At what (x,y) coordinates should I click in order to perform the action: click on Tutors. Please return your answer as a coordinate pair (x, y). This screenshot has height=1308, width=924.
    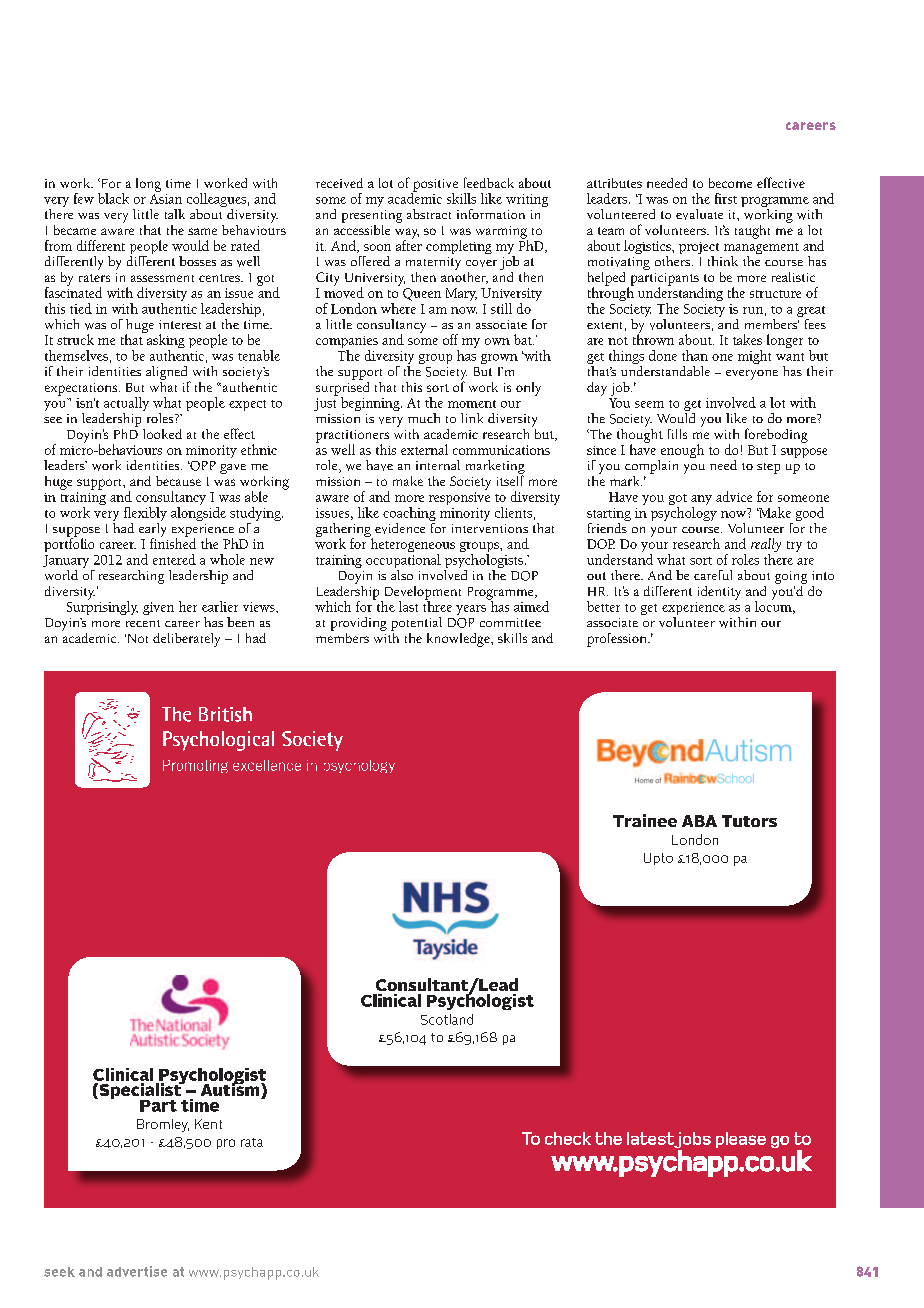
    Looking at the image, I should click on (749, 821).
